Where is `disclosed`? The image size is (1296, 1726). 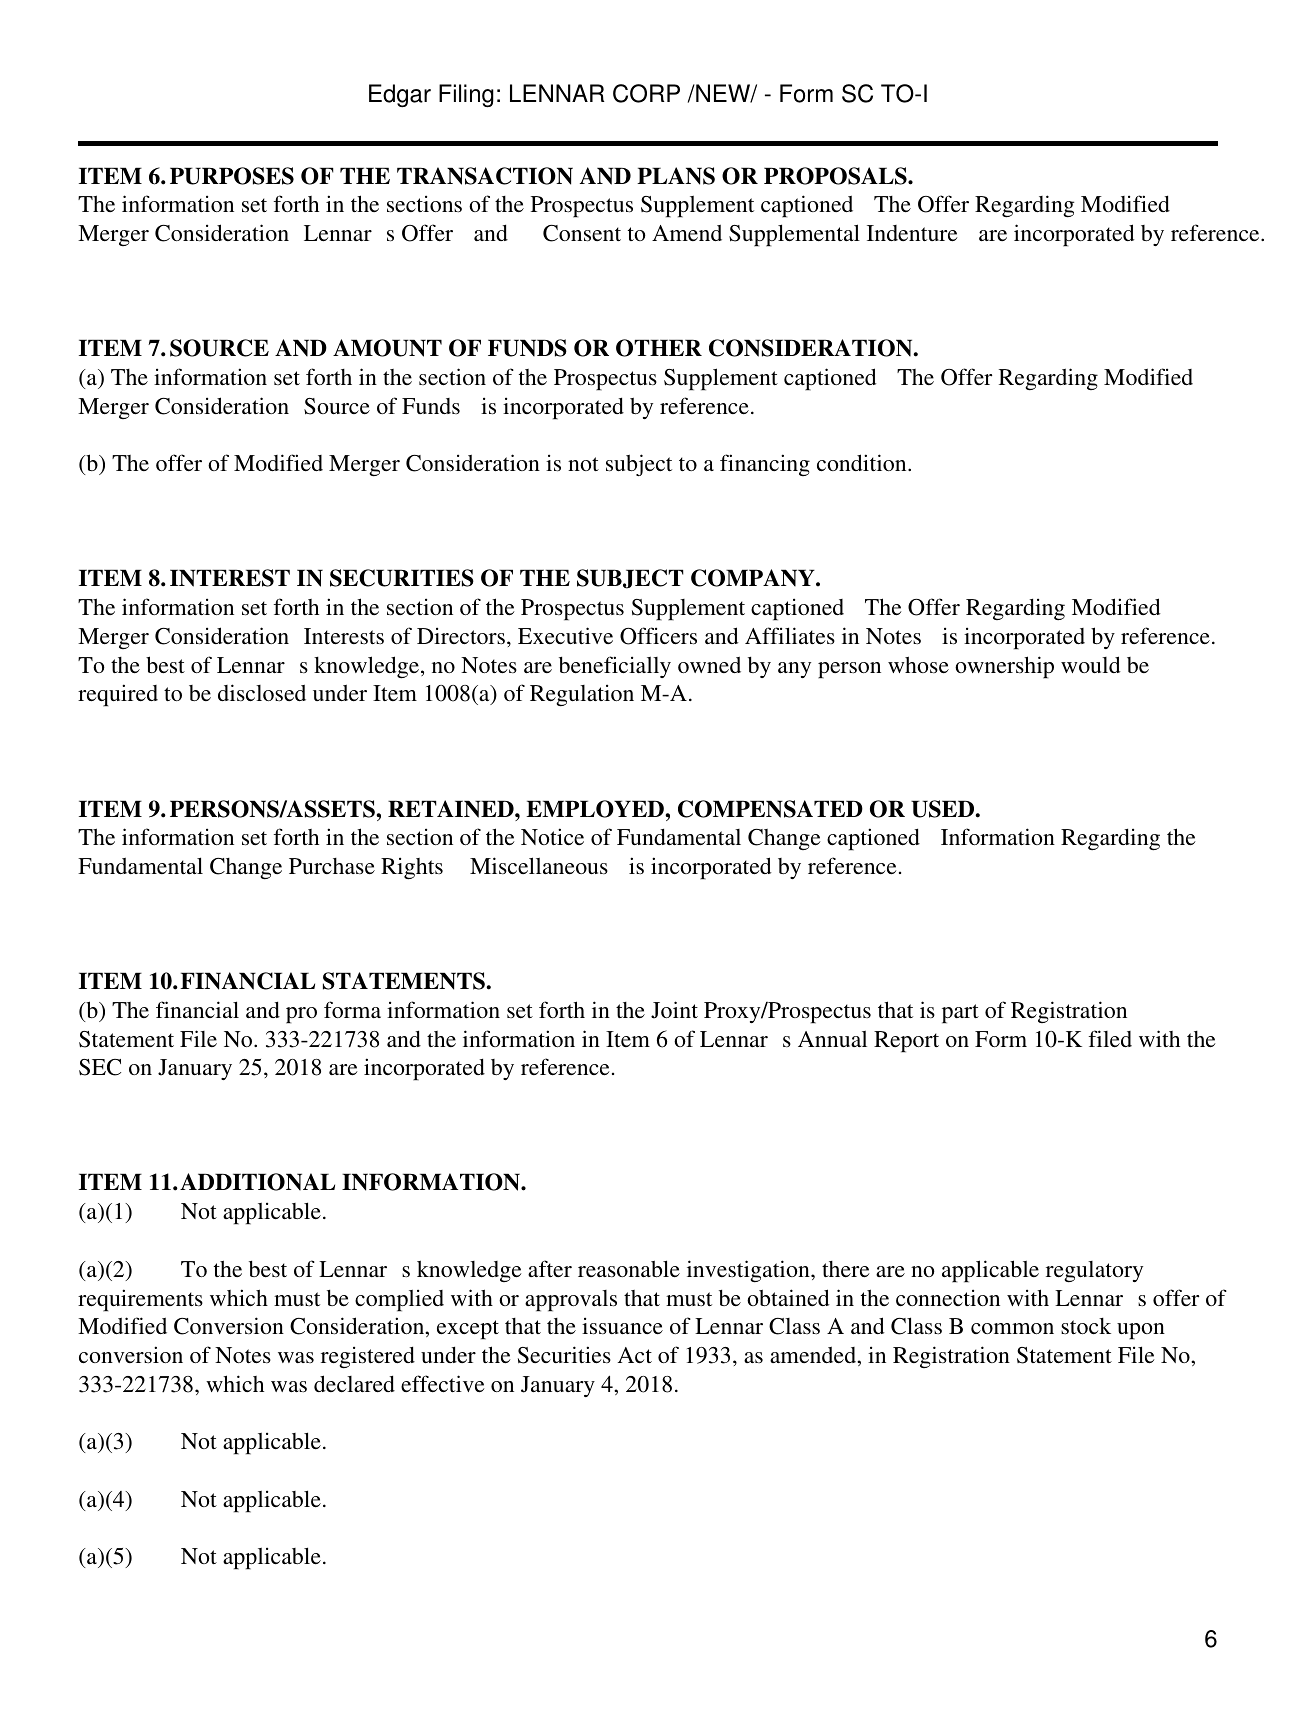 disclosed is located at coordinates (262, 693).
